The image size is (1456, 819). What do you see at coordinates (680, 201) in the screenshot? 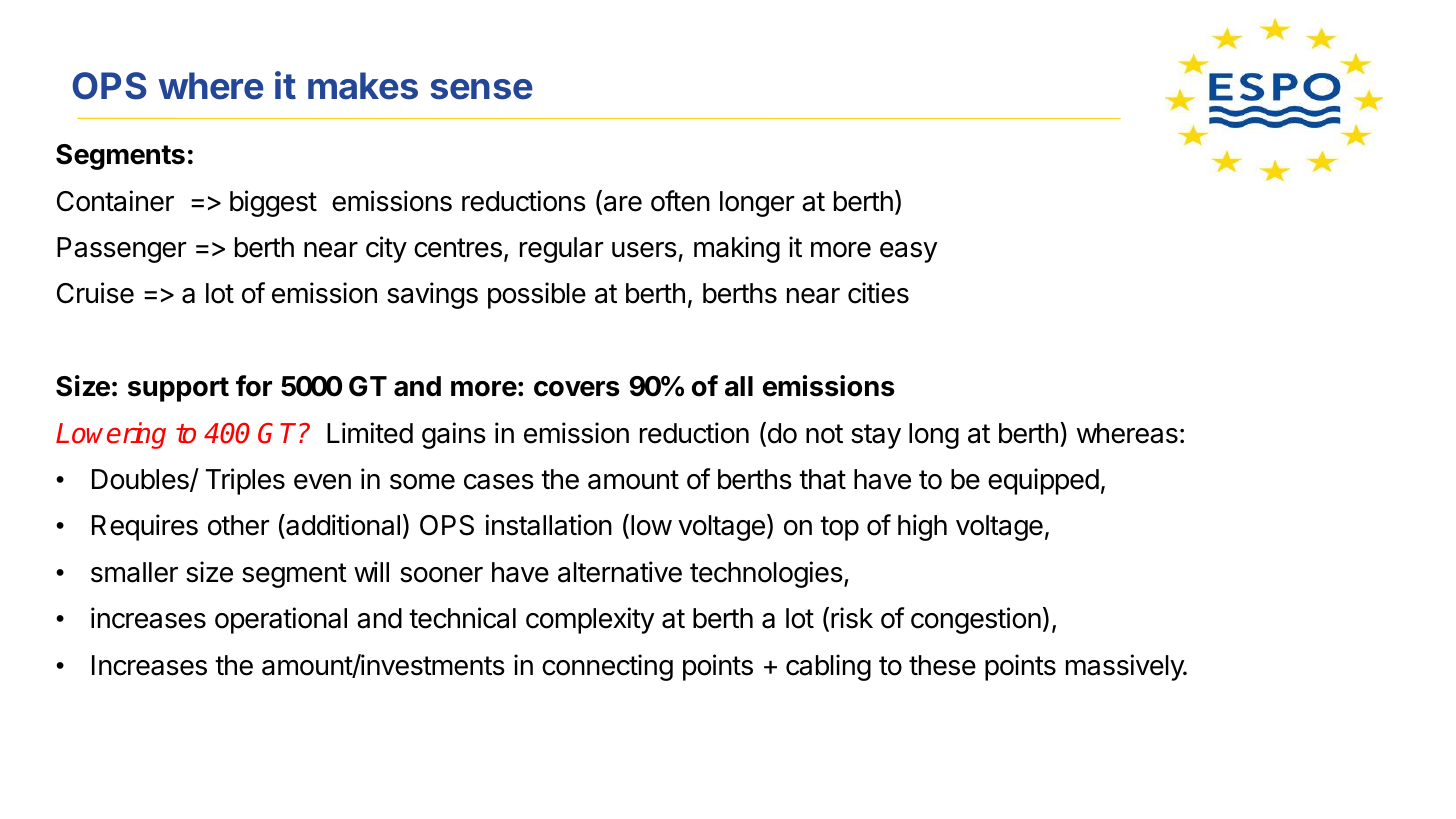
I see `often` at bounding box center [680, 201].
